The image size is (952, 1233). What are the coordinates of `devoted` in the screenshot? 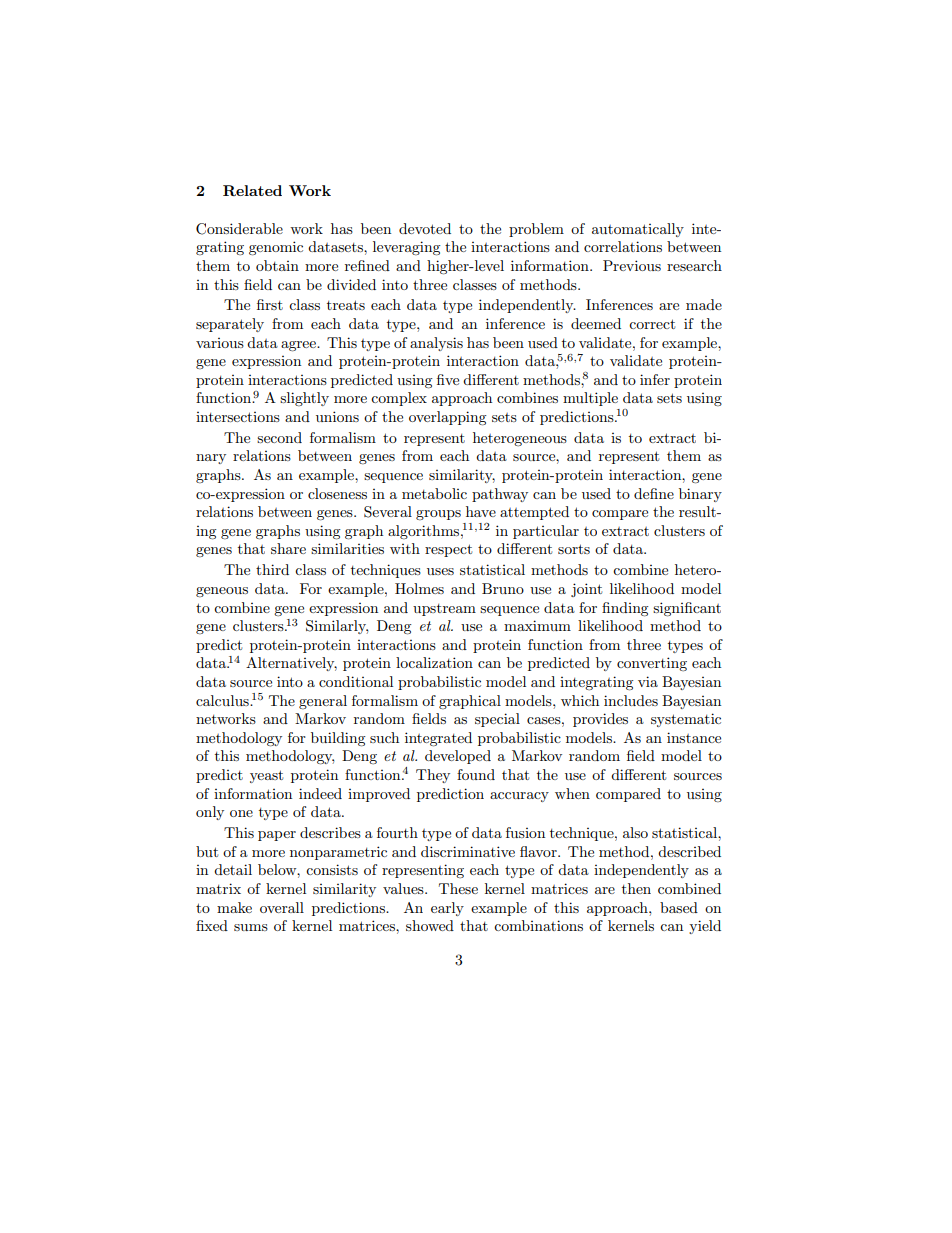 It's located at (425, 228).
